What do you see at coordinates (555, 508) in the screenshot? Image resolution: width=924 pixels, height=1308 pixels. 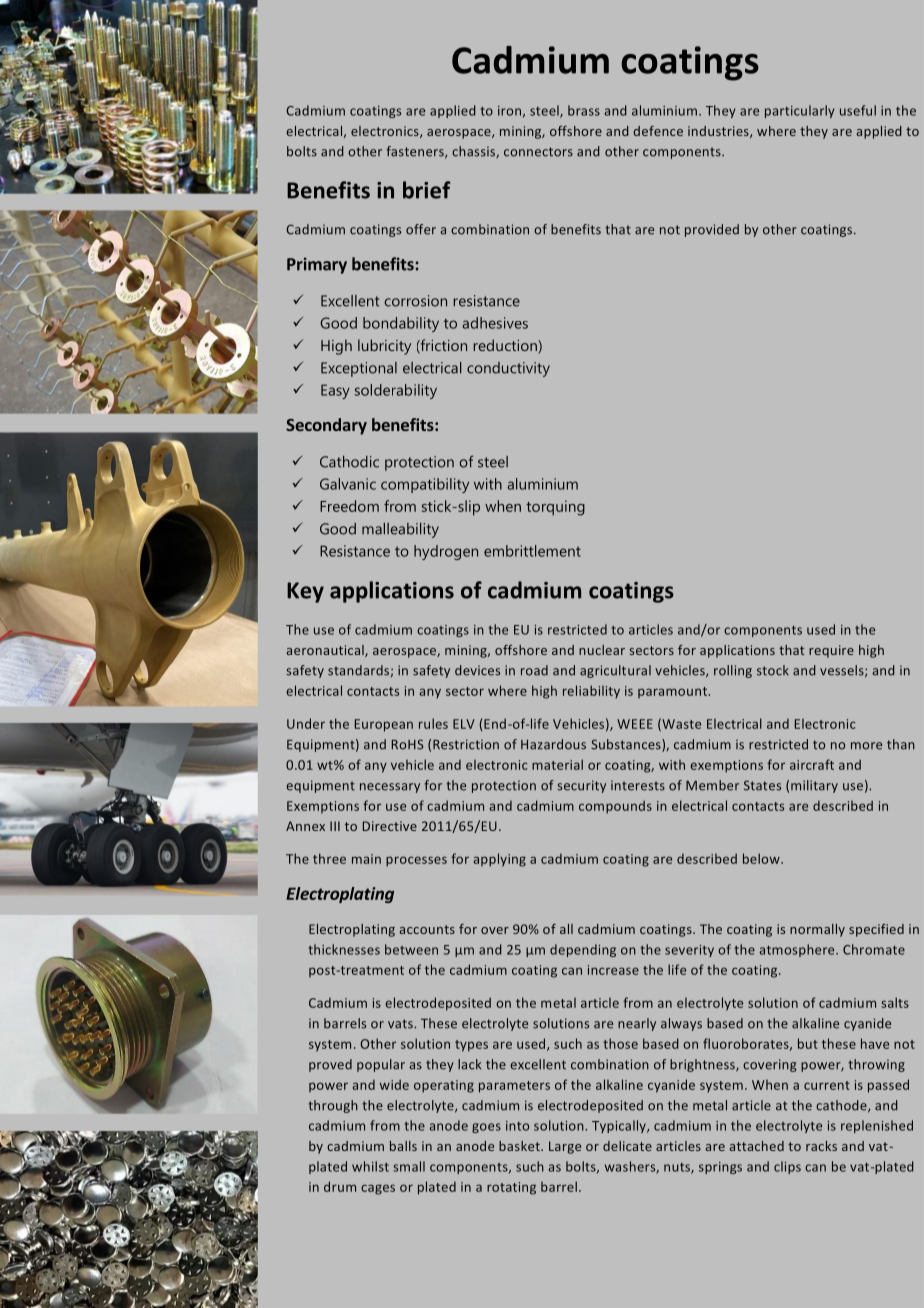 I see `torquing` at bounding box center [555, 508].
